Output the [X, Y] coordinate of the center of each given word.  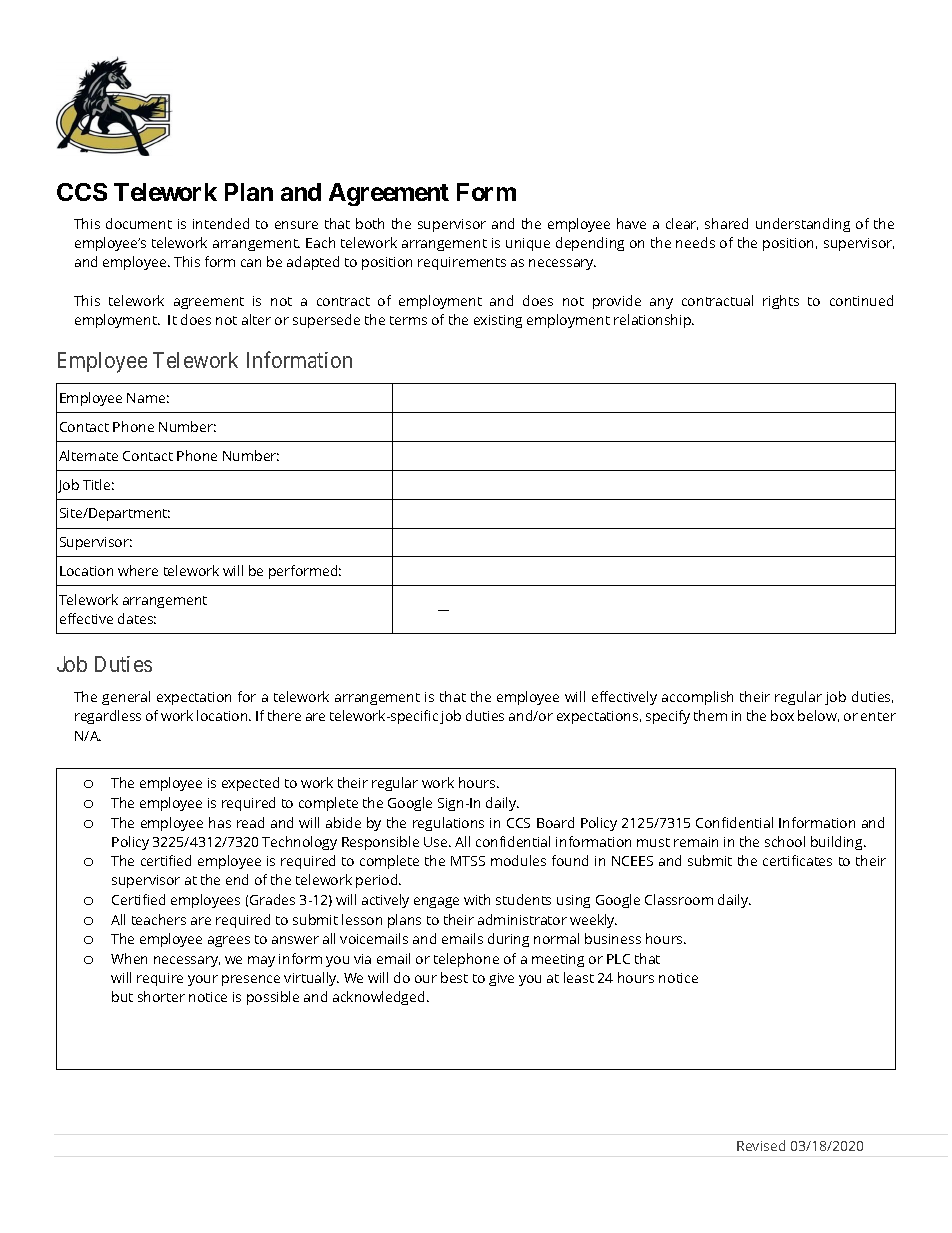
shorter [161, 996]
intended [221, 223]
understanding [803, 225]
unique [528, 244]
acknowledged [378, 998]
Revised [761, 1145]
